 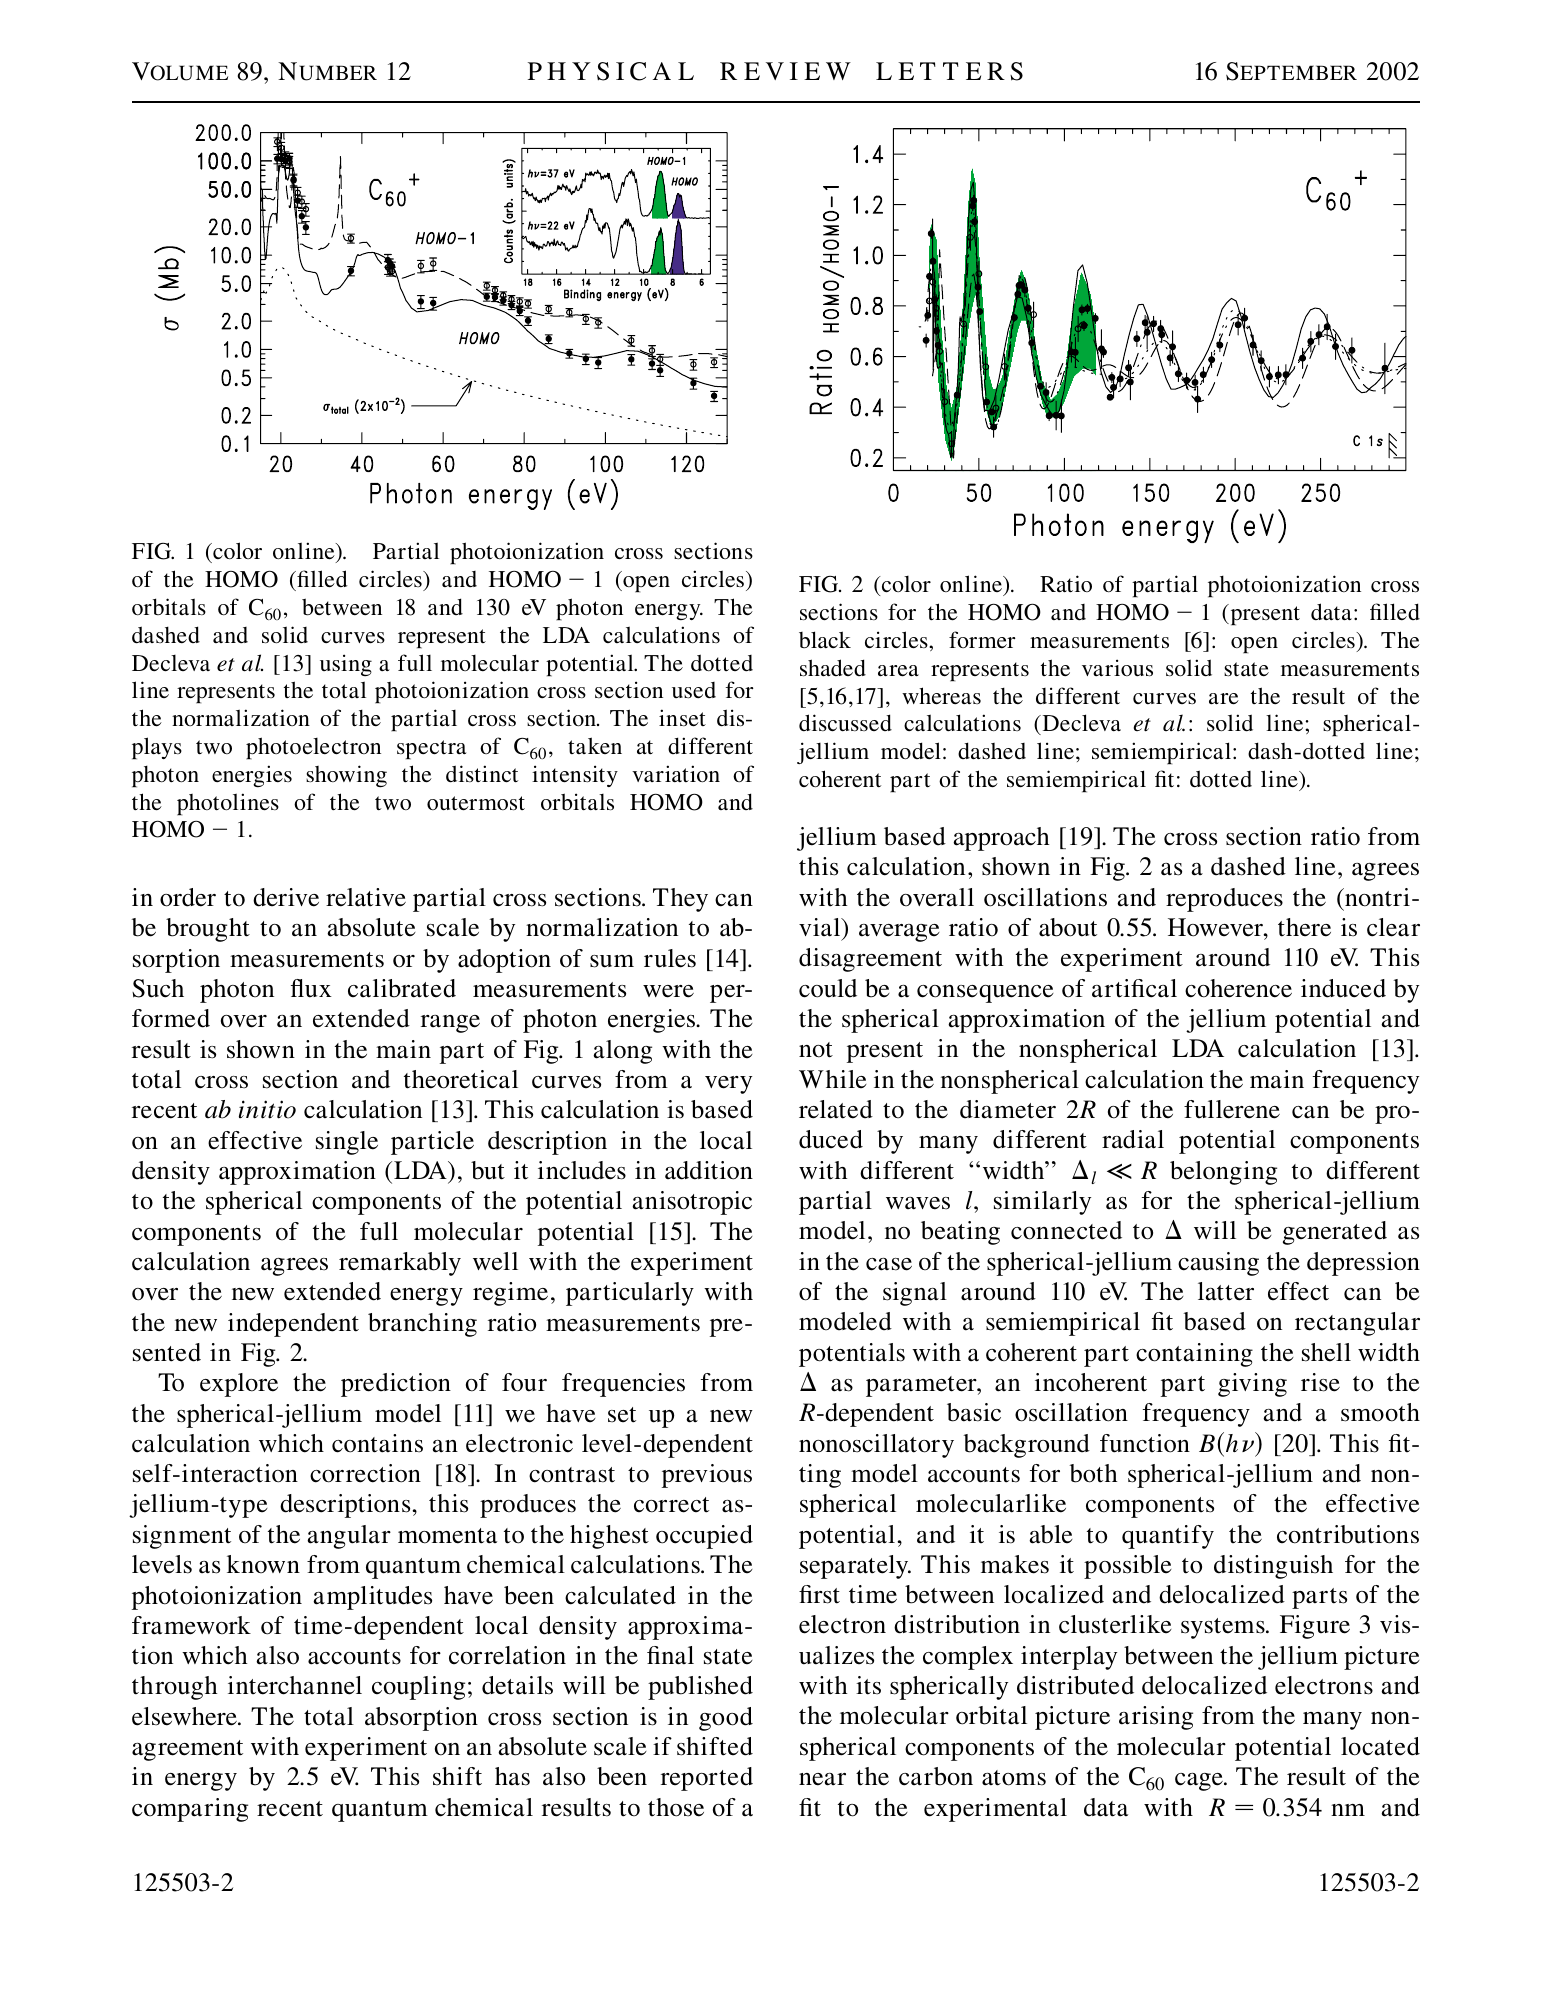 I want to click on there, so click(x=1304, y=927).
